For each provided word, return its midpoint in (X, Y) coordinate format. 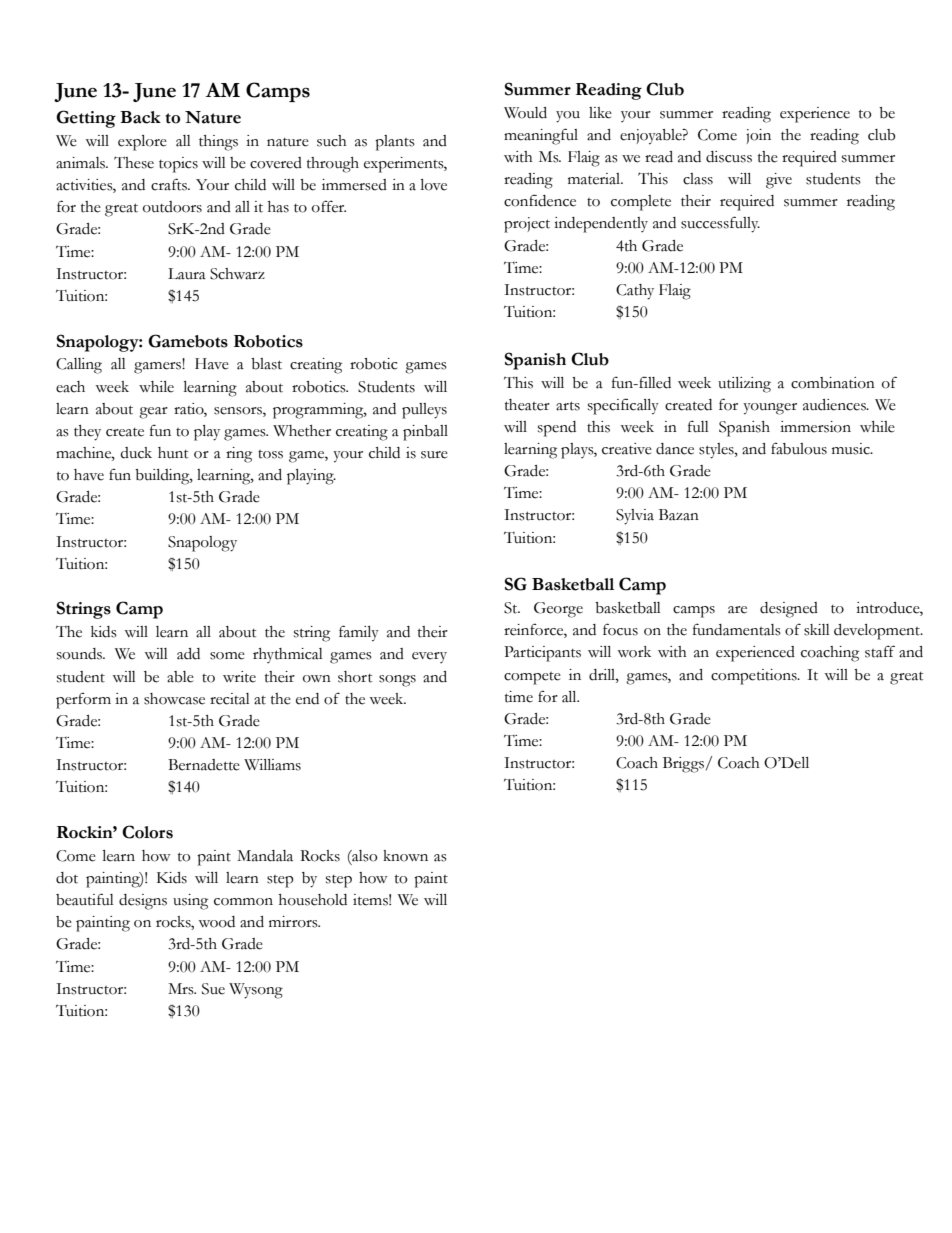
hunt (173, 453)
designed (789, 610)
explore (142, 143)
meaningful (541, 136)
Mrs (182, 989)
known (405, 856)
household (313, 900)
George (558, 610)
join (758, 136)
